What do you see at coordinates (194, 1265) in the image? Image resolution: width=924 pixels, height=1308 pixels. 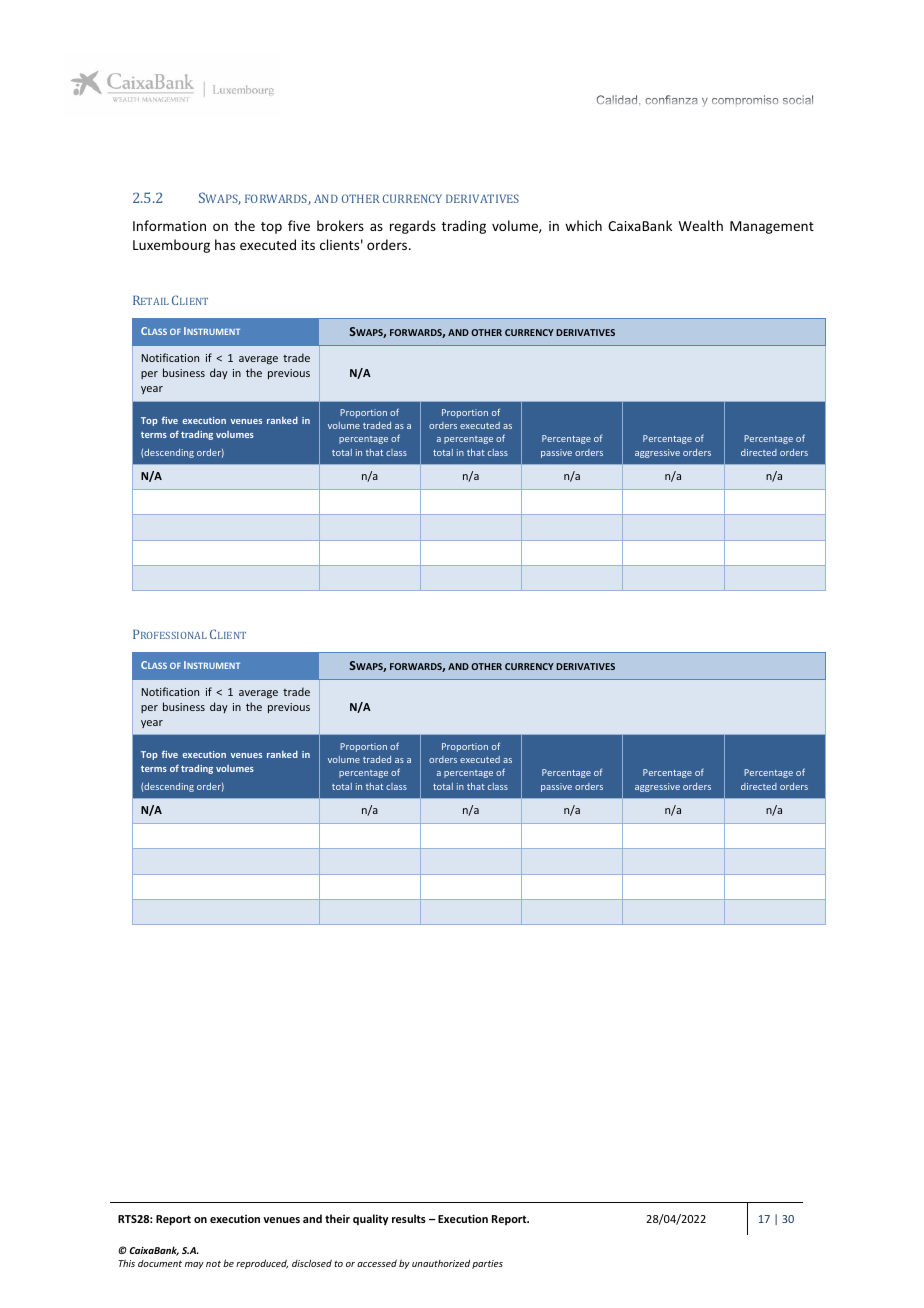 I see `may` at bounding box center [194, 1265].
